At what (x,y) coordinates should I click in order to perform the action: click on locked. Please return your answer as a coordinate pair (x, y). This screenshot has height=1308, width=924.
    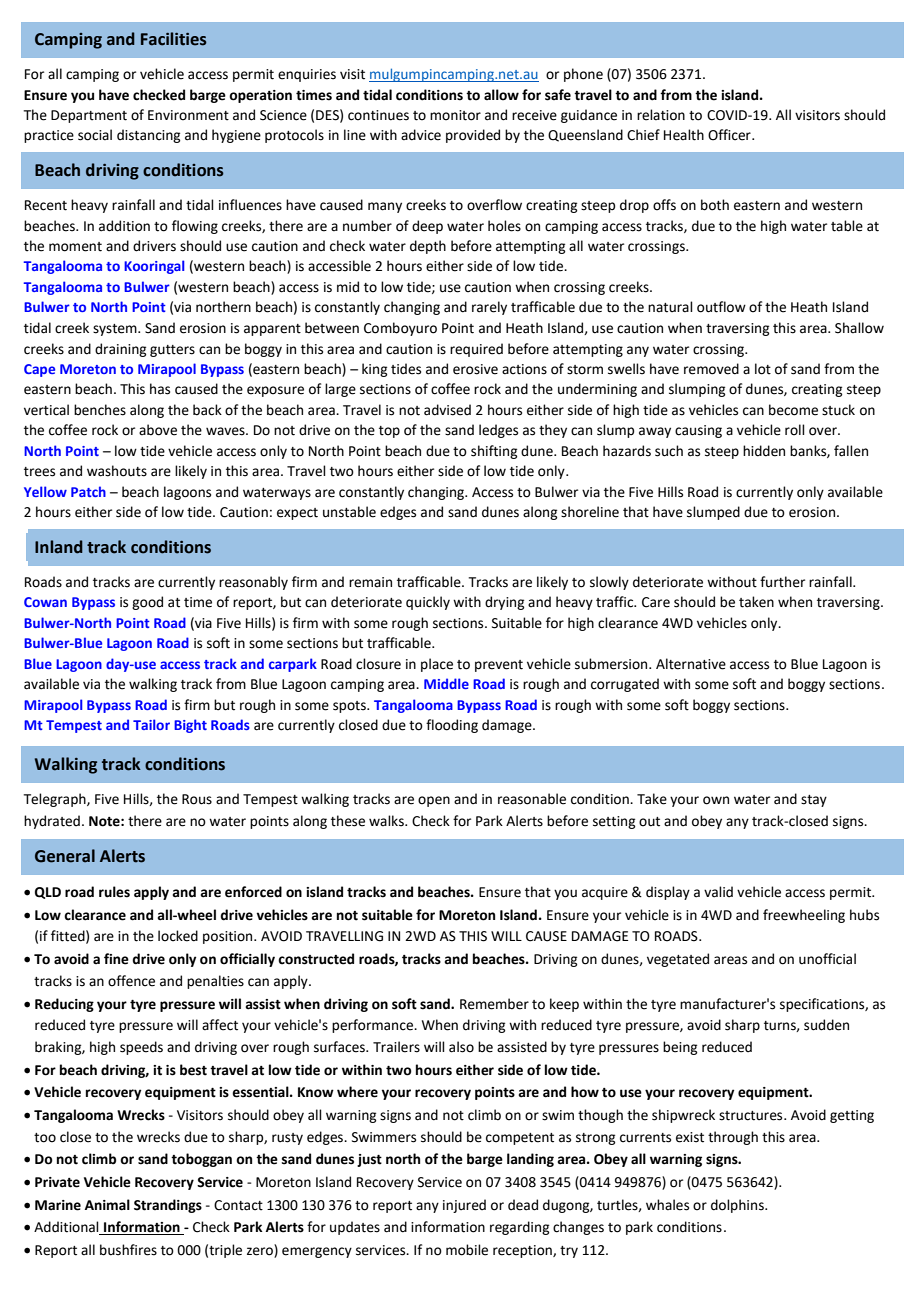
    Looking at the image, I should click on (178, 936).
